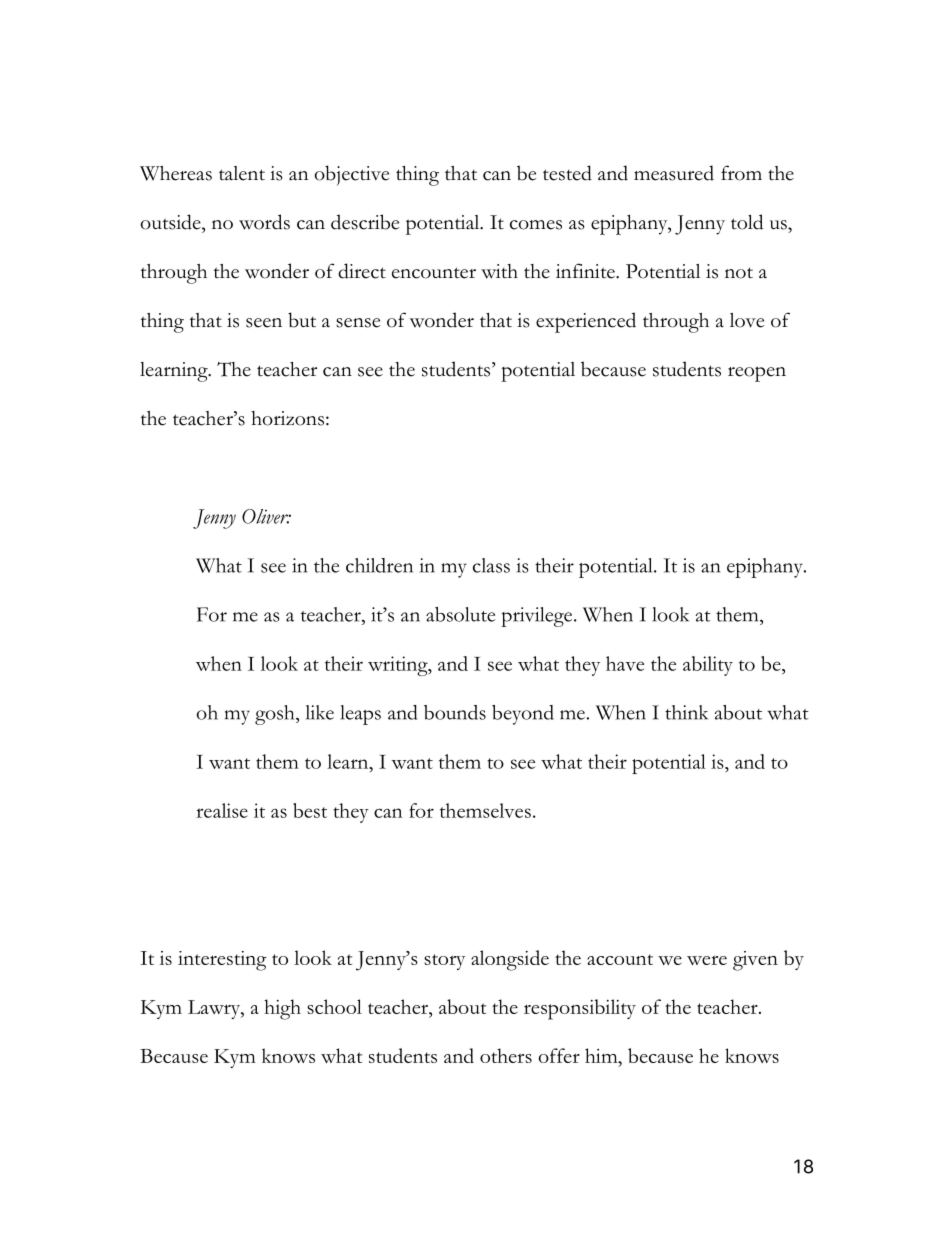 Image resolution: width=952 pixels, height=1233 pixels. I want to click on seen, so click(264, 323).
